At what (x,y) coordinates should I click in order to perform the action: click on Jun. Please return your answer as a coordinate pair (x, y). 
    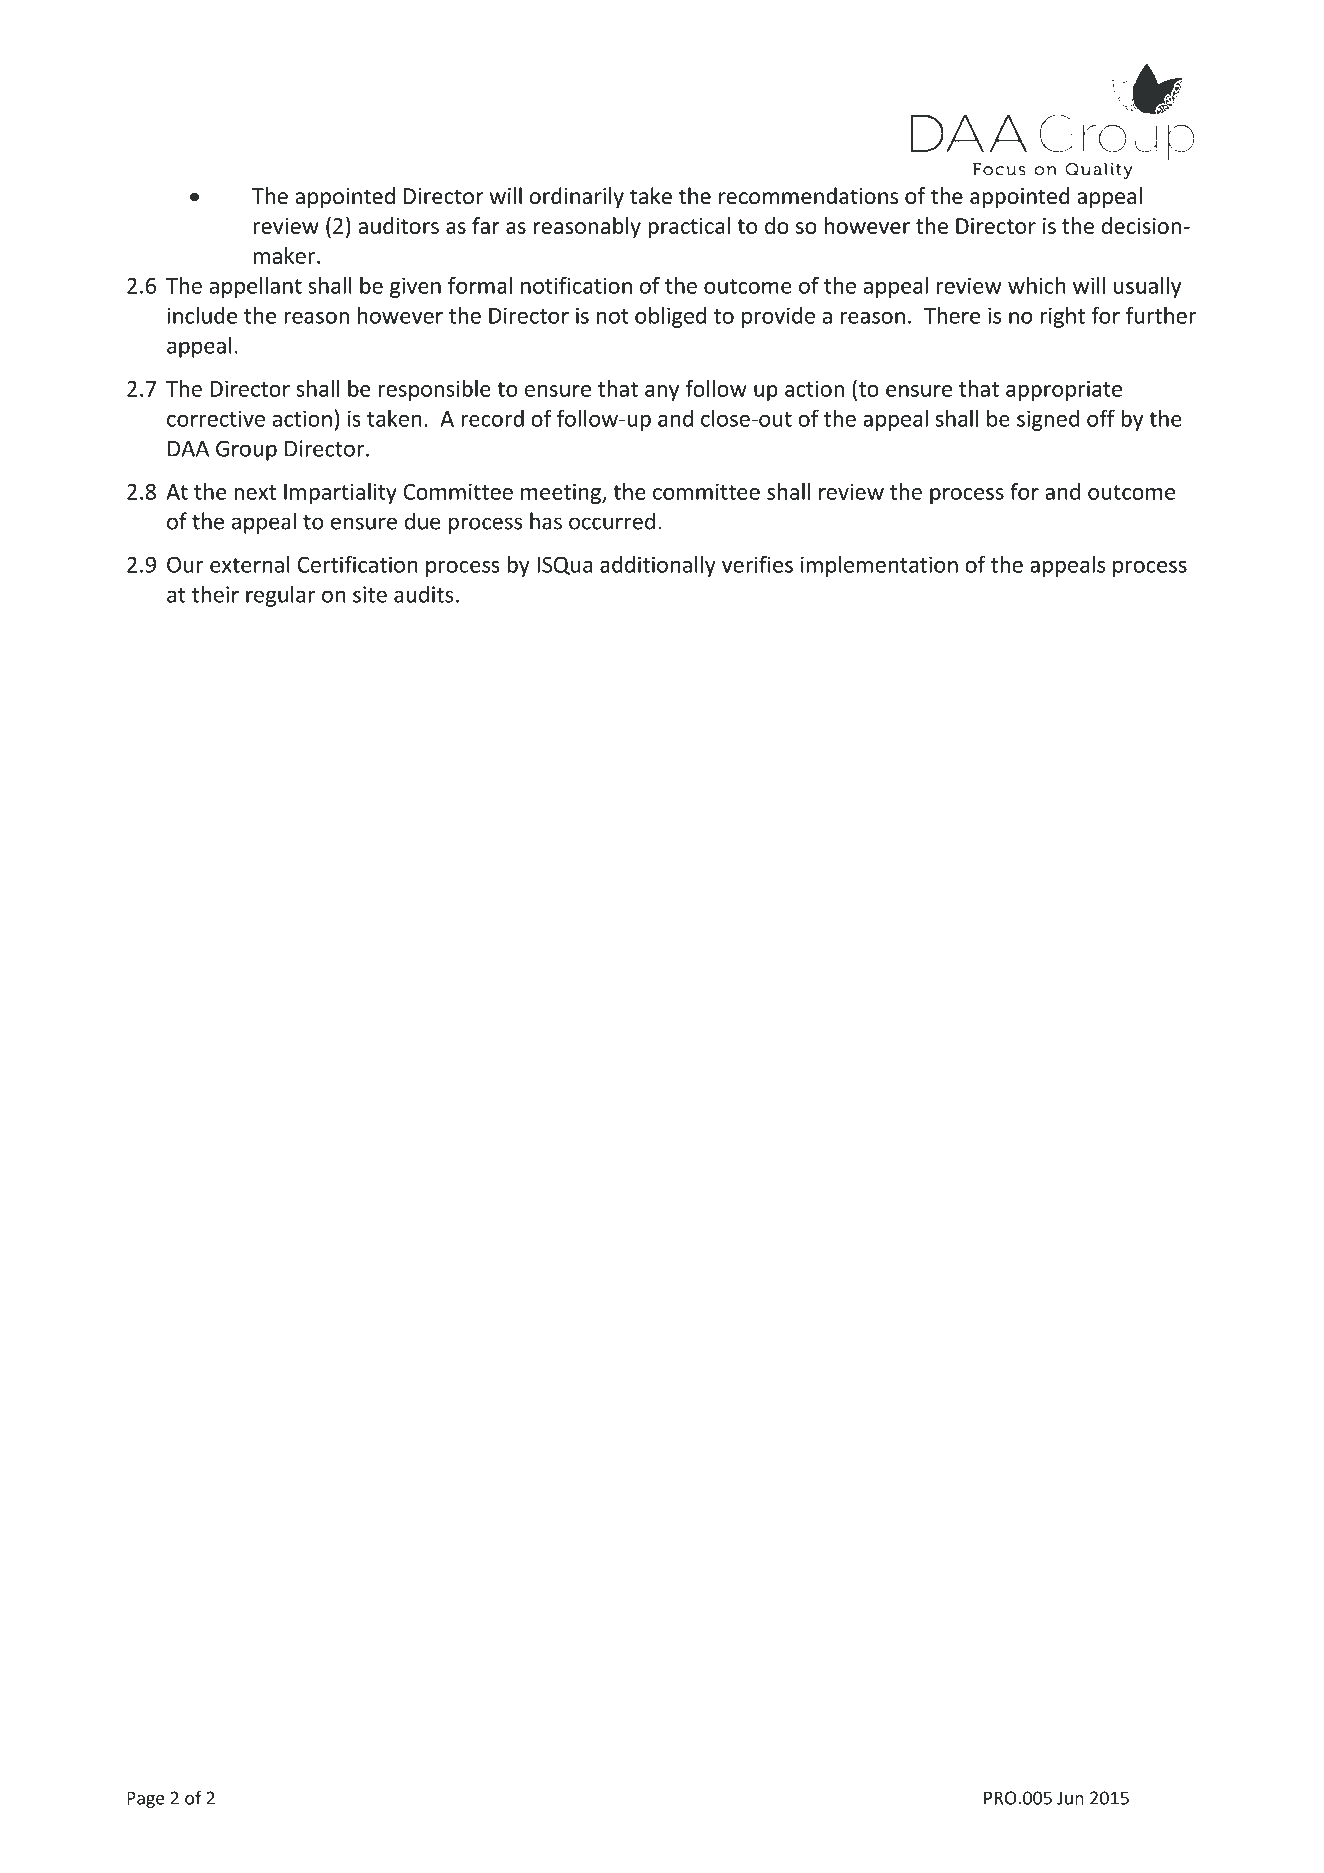
    Looking at the image, I should click on (1070, 1798).
